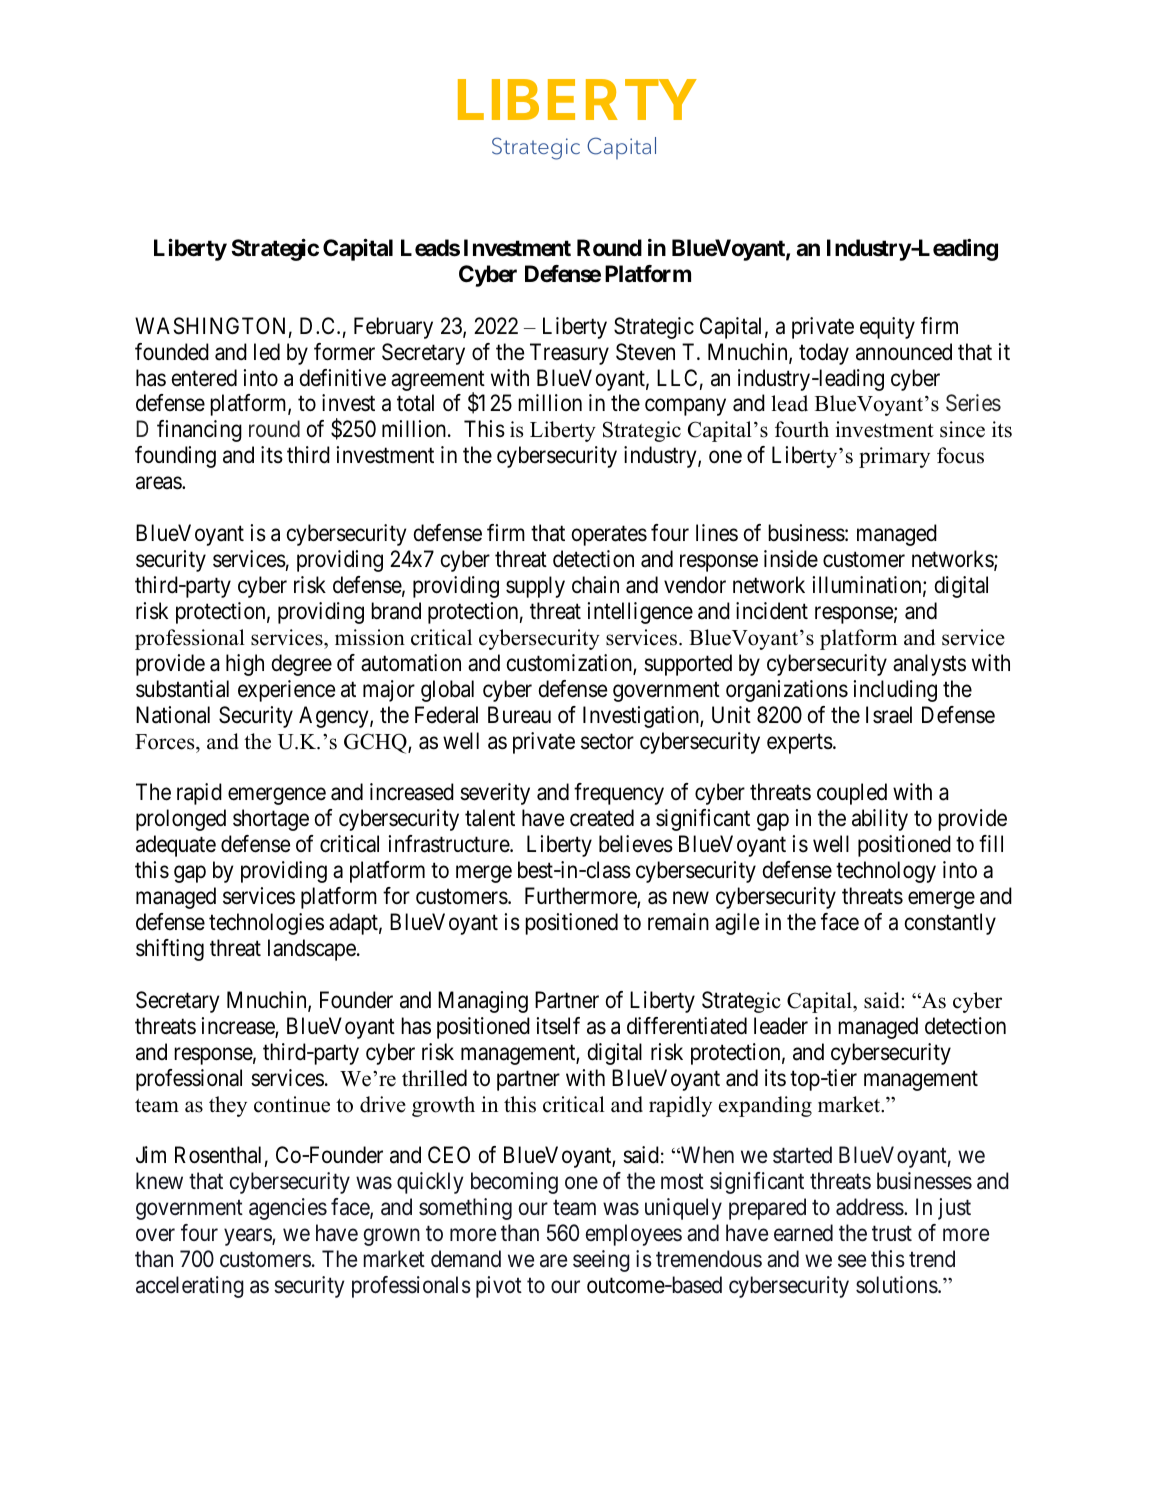  I want to click on expanding, so click(765, 1106).
